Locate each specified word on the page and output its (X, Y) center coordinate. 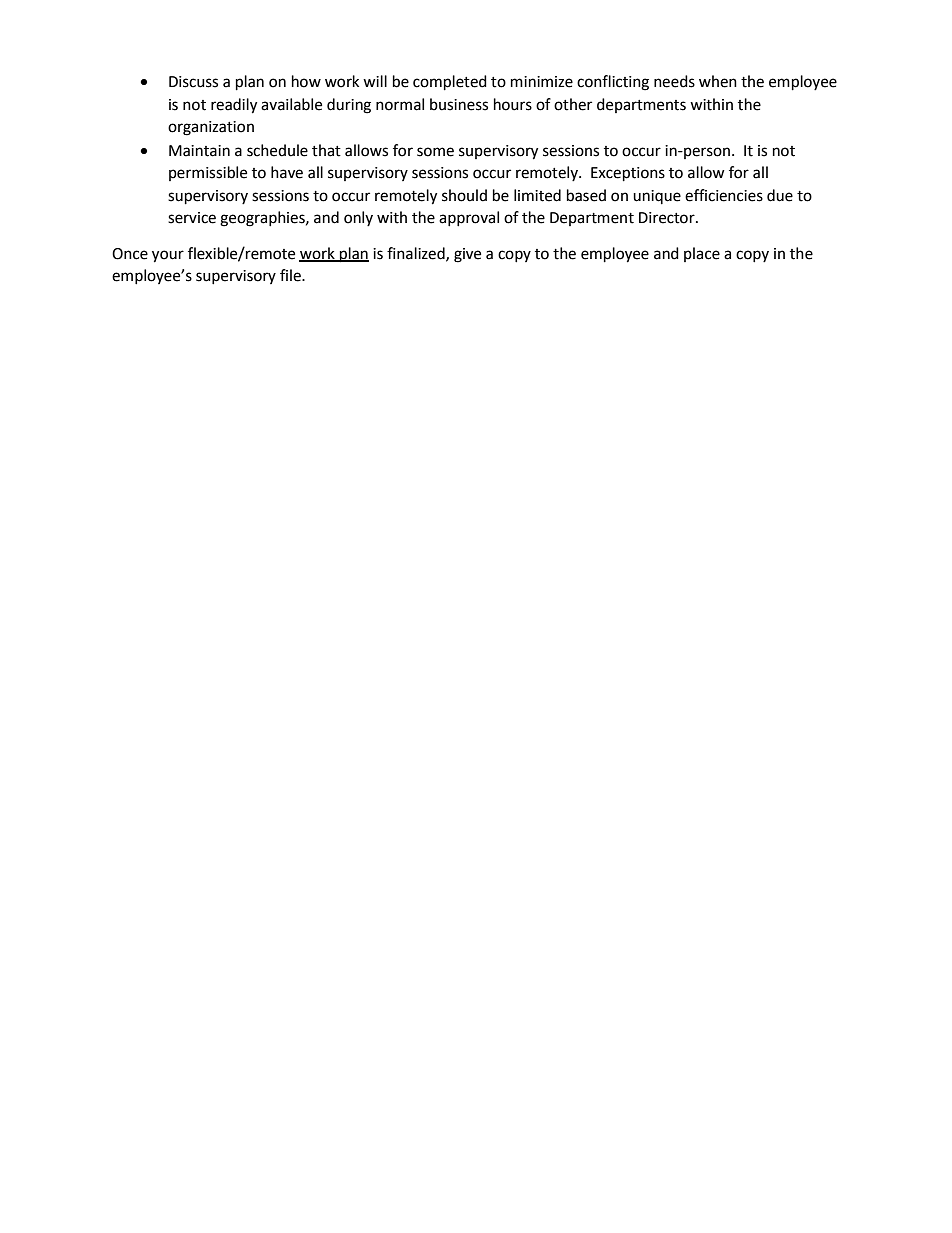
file (291, 275)
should (464, 195)
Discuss (193, 82)
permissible (208, 173)
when (718, 81)
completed (450, 83)
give (467, 255)
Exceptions (628, 174)
